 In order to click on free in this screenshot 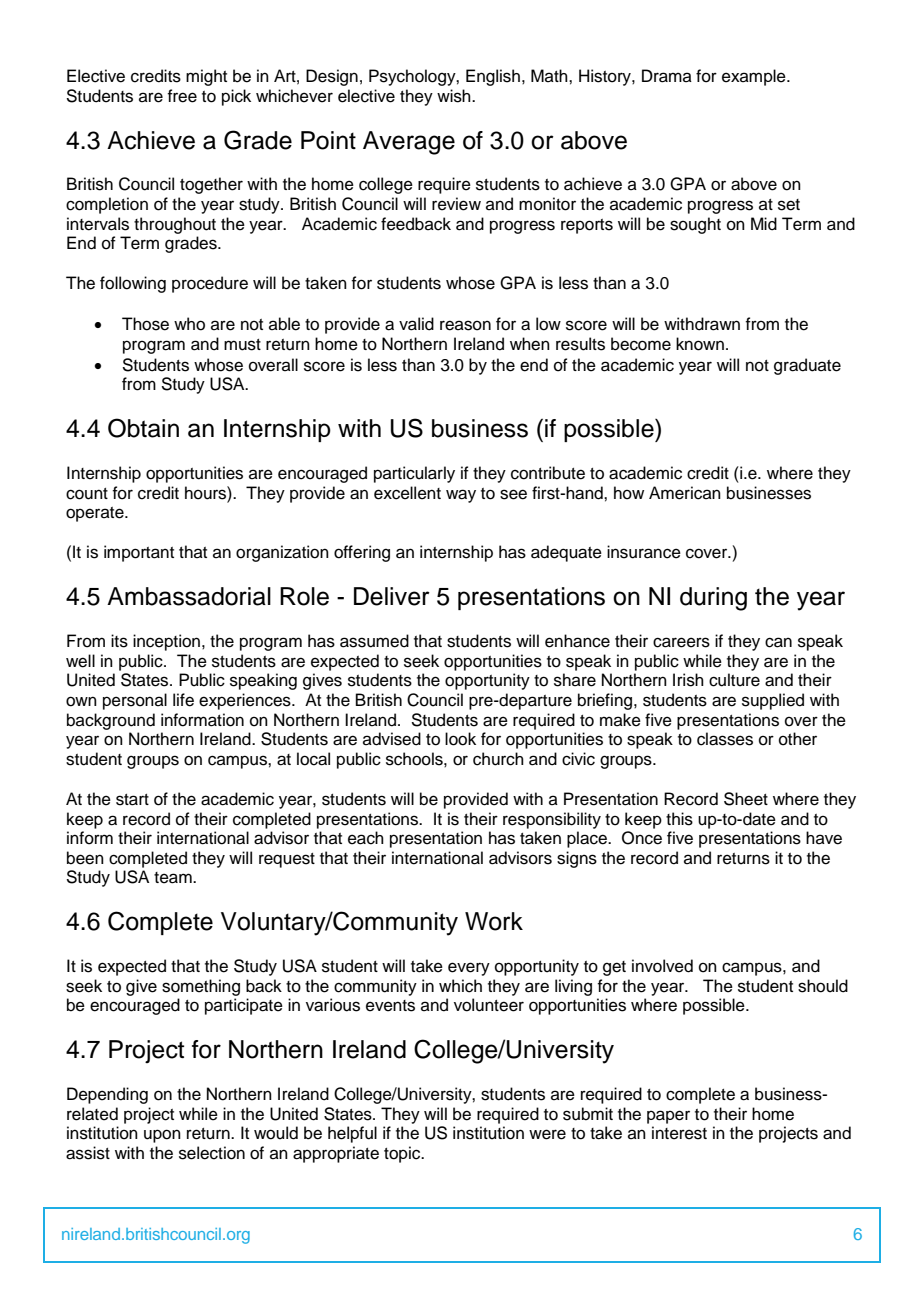, I will do `click(182, 96)`.
